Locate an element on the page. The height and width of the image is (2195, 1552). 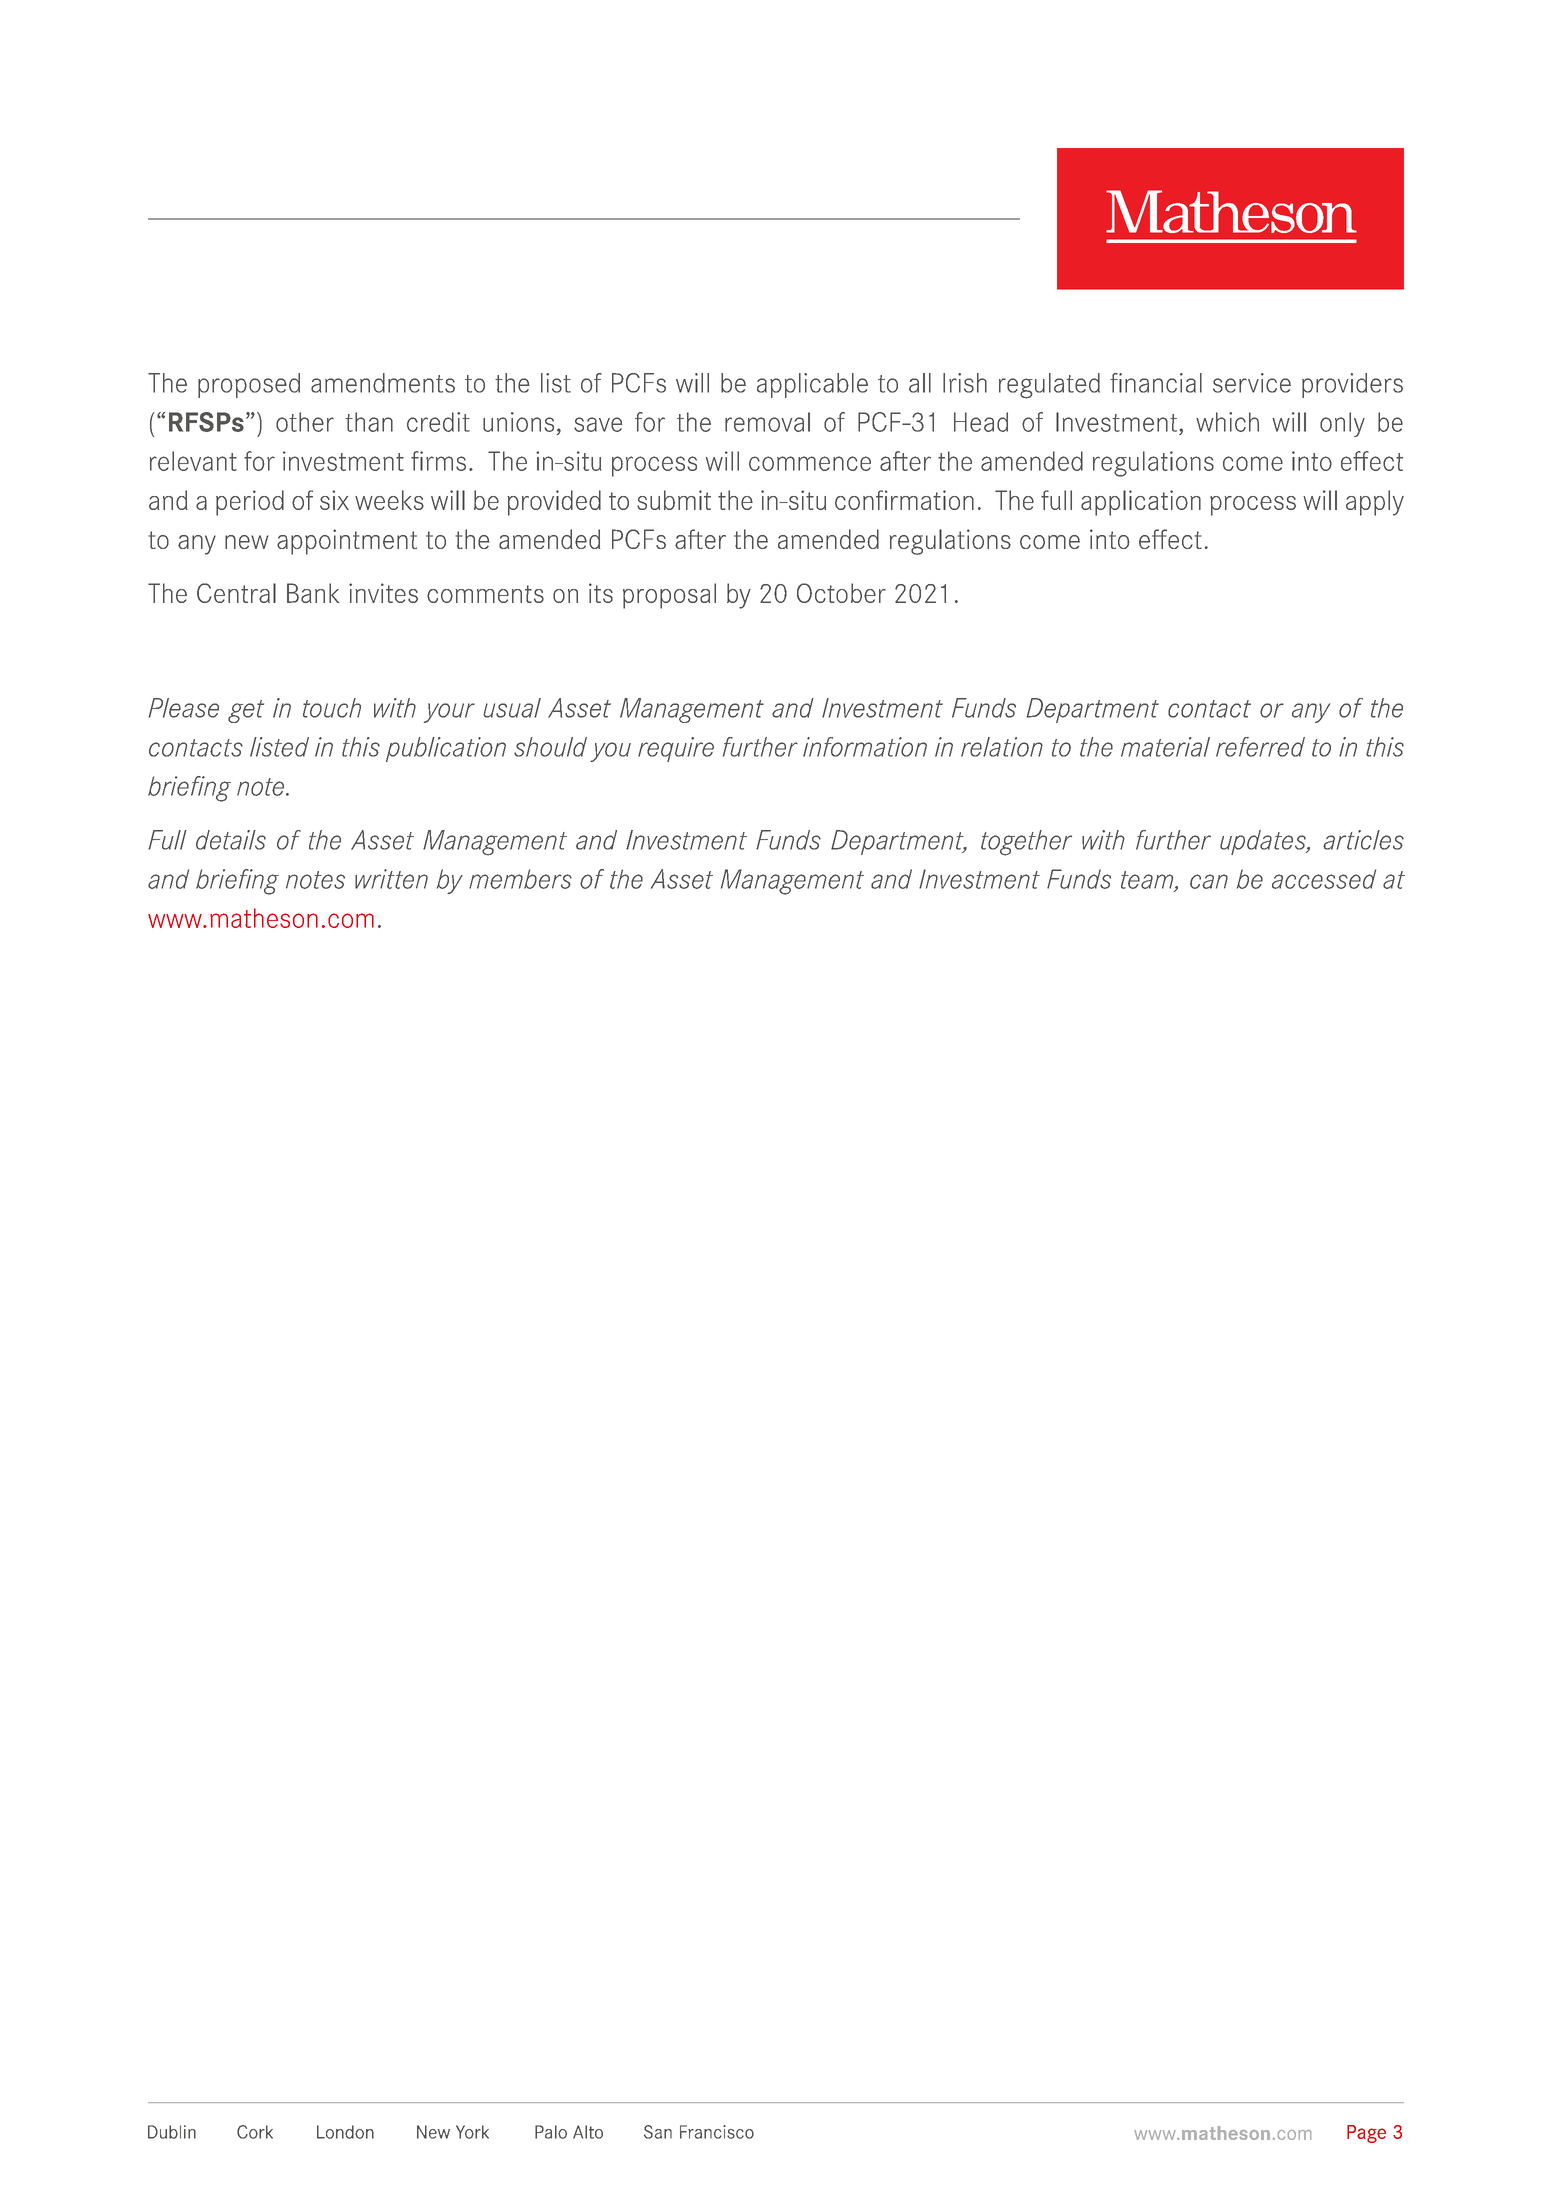
written is located at coordinates (391, 879).
